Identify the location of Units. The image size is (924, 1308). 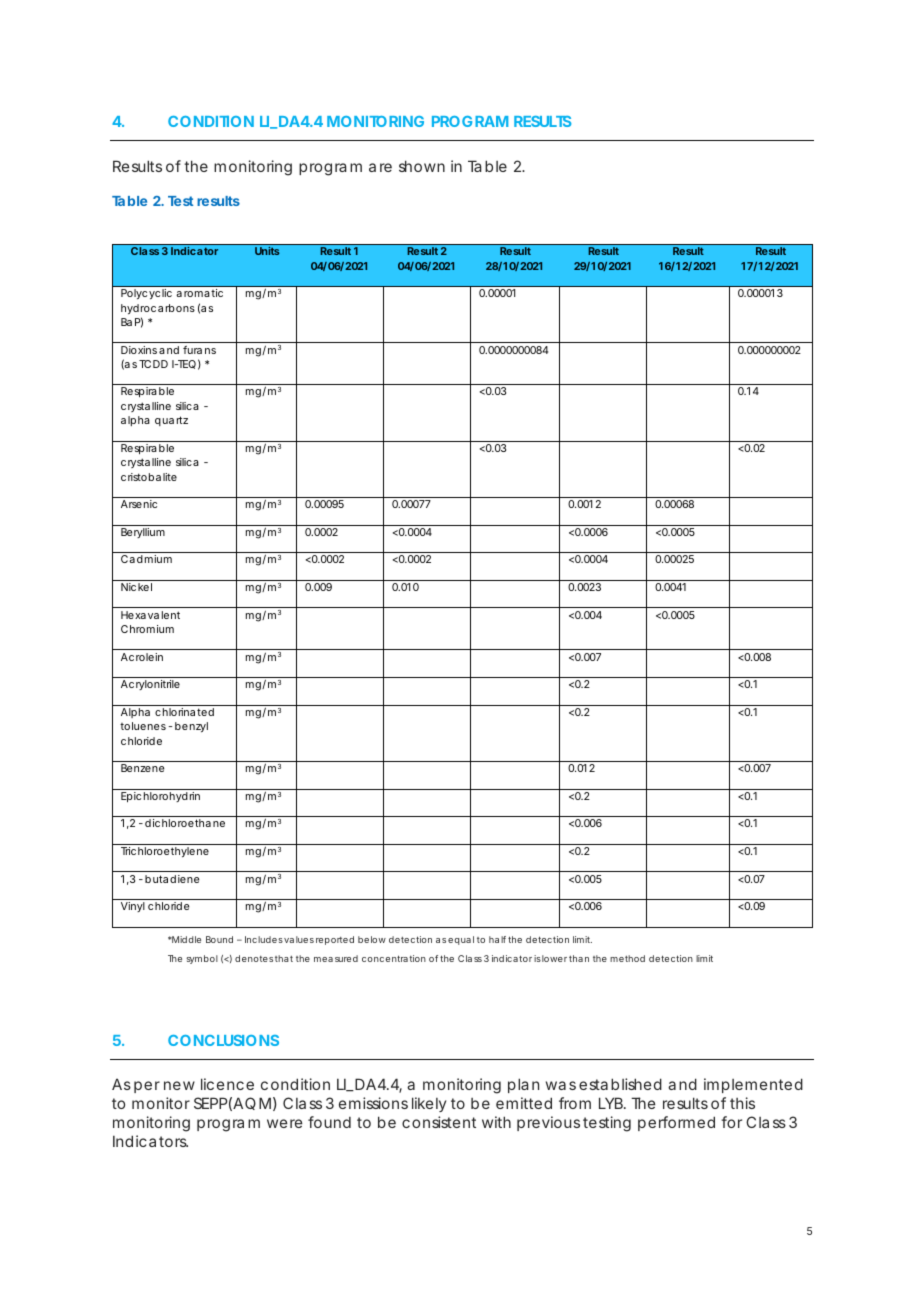
(267, 251).
